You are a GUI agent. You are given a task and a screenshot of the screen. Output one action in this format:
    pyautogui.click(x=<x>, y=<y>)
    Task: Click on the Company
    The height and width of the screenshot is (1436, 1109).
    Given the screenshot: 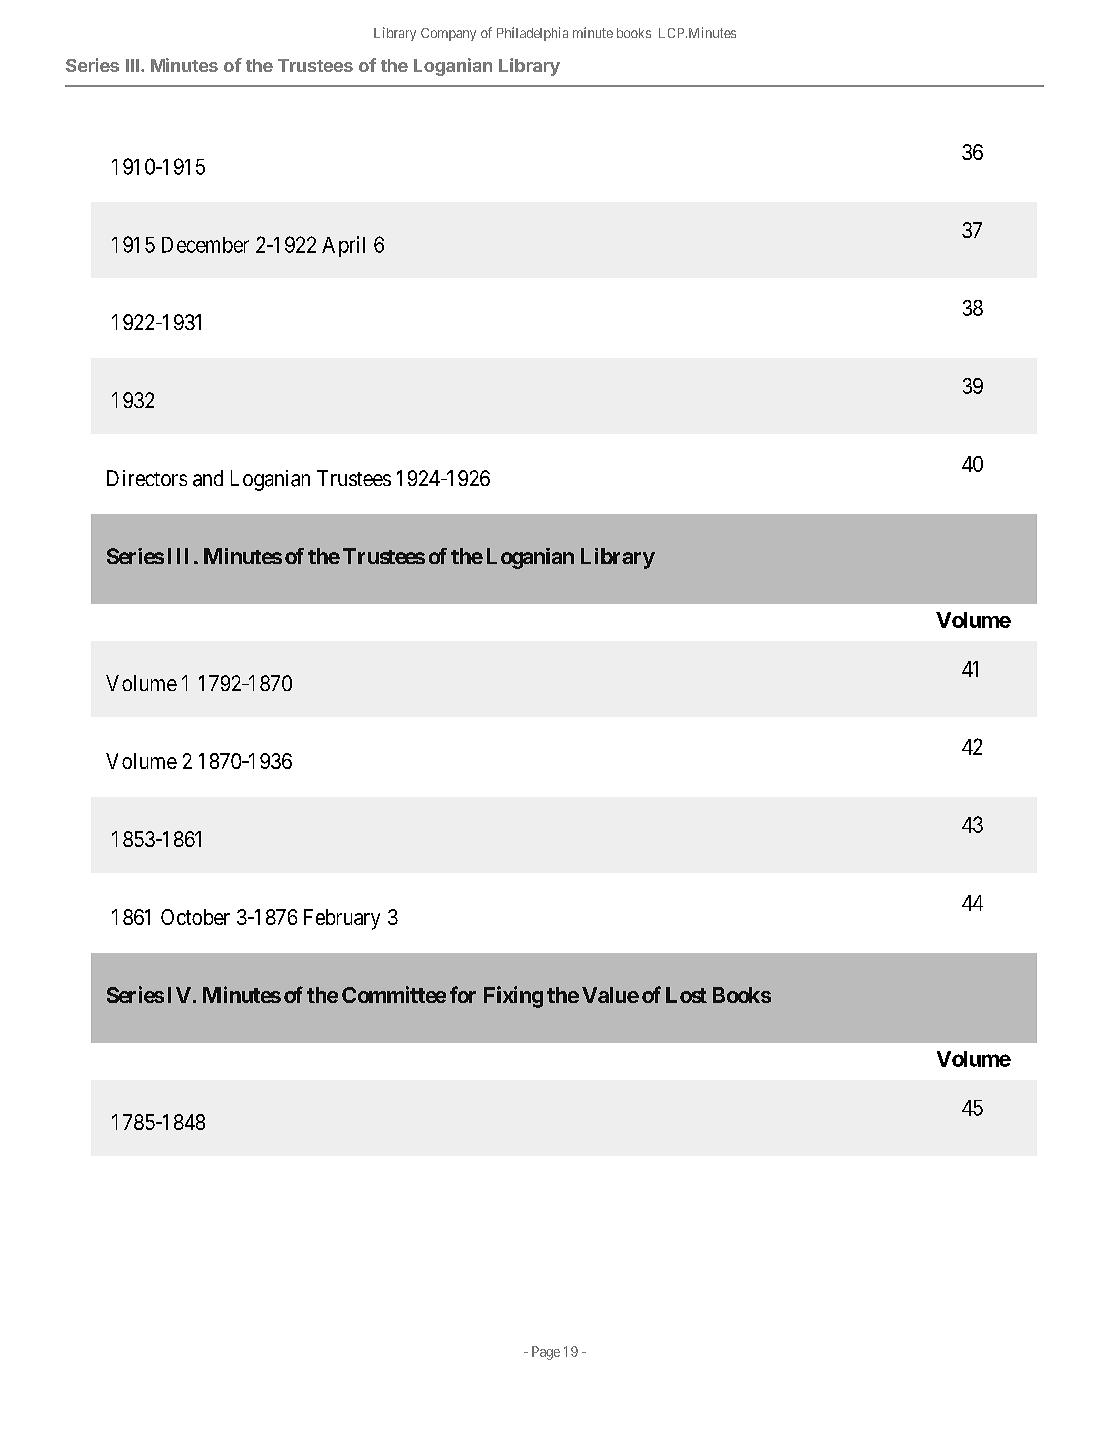 What is the action you would take?
    pyautogui.click(x=448, y=34)
